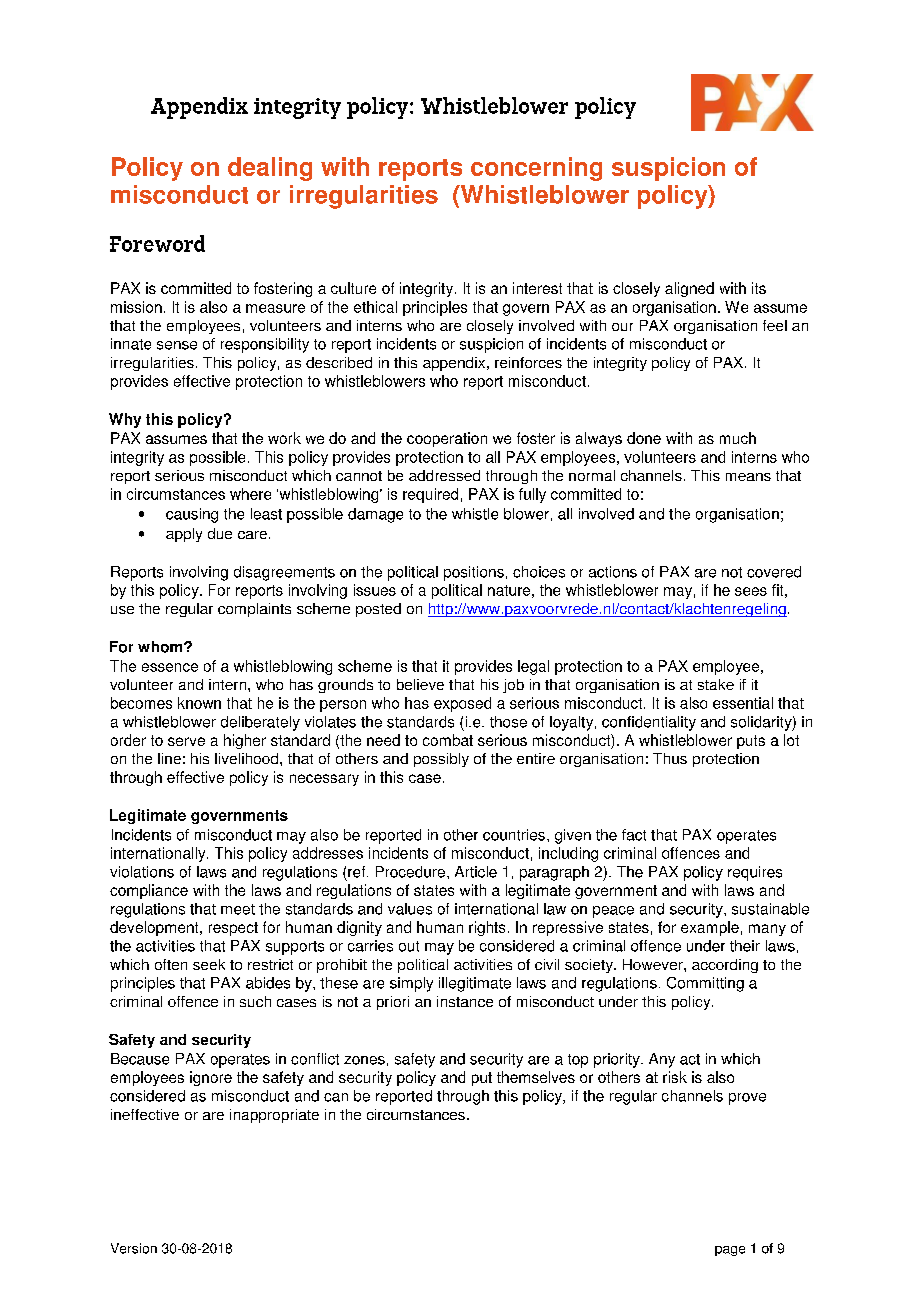 Image resolution: width=924 pixels, height=1308 pixels. I want to click on covered, so click(774, 572).
